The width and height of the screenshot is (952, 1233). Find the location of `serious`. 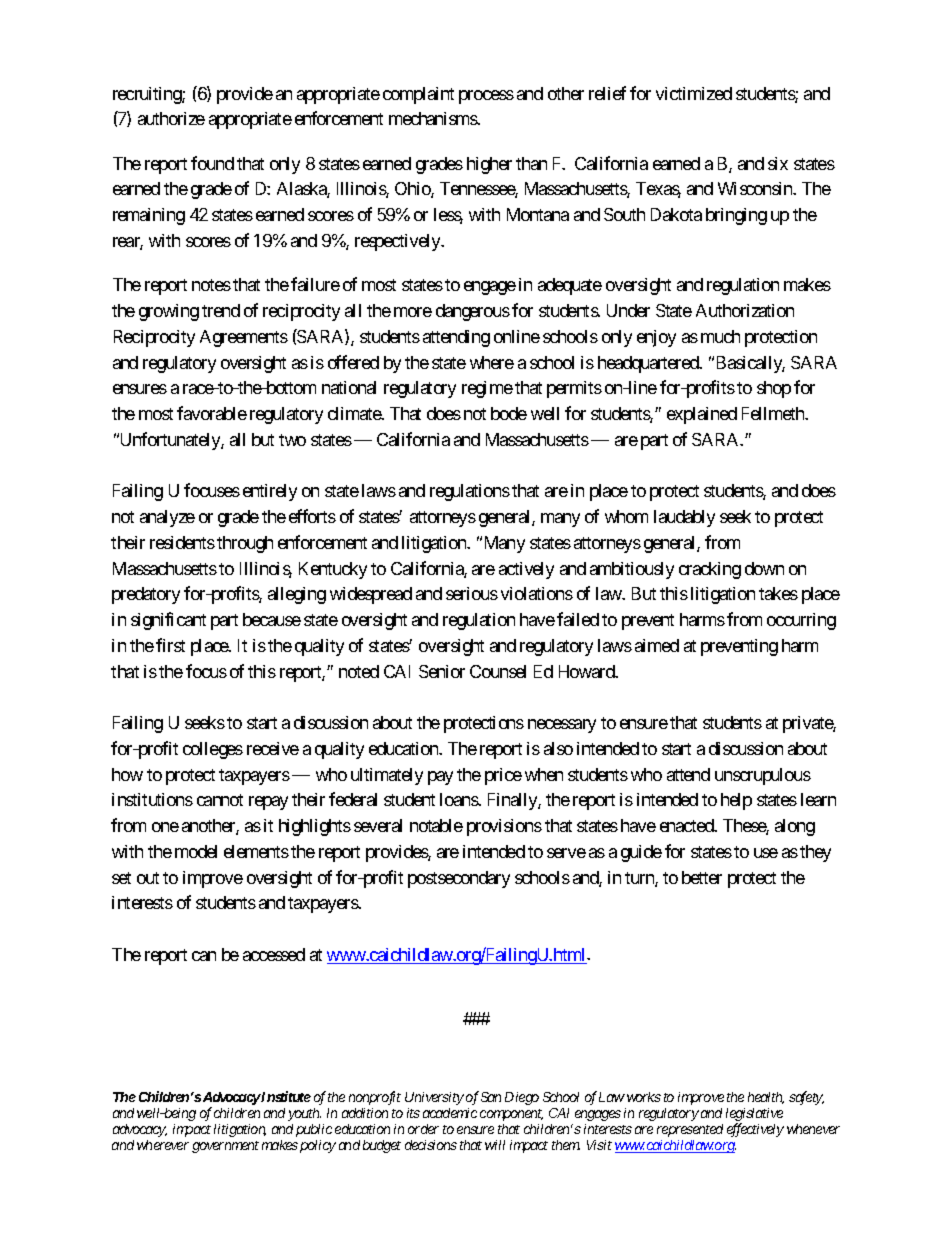

serious is located at coordinates (472, 593).
